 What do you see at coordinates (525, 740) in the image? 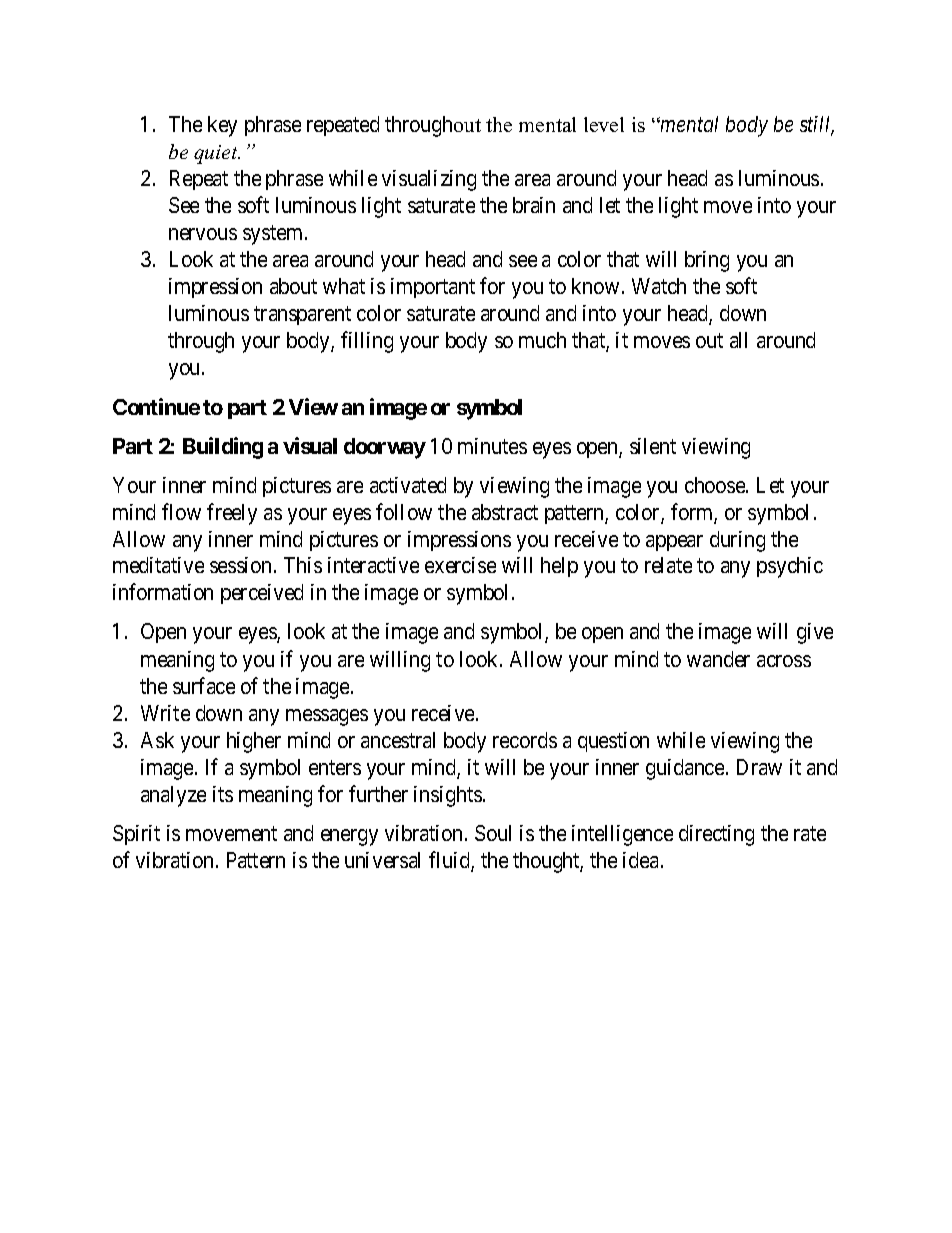
I see `records` at bounding box center [525, 740].
